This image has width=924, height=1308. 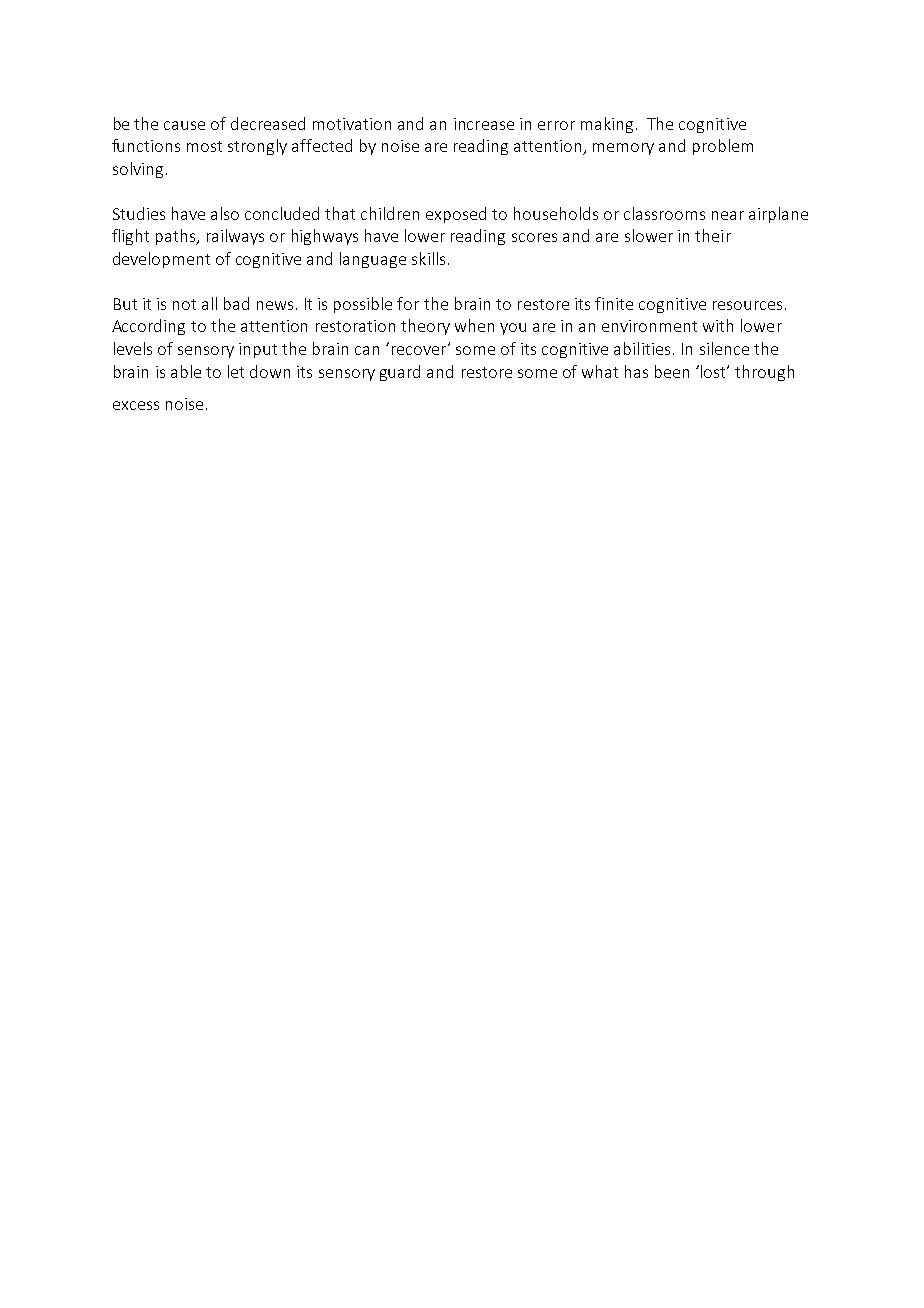 I want to click on excess, so click(x=136, y=405).
